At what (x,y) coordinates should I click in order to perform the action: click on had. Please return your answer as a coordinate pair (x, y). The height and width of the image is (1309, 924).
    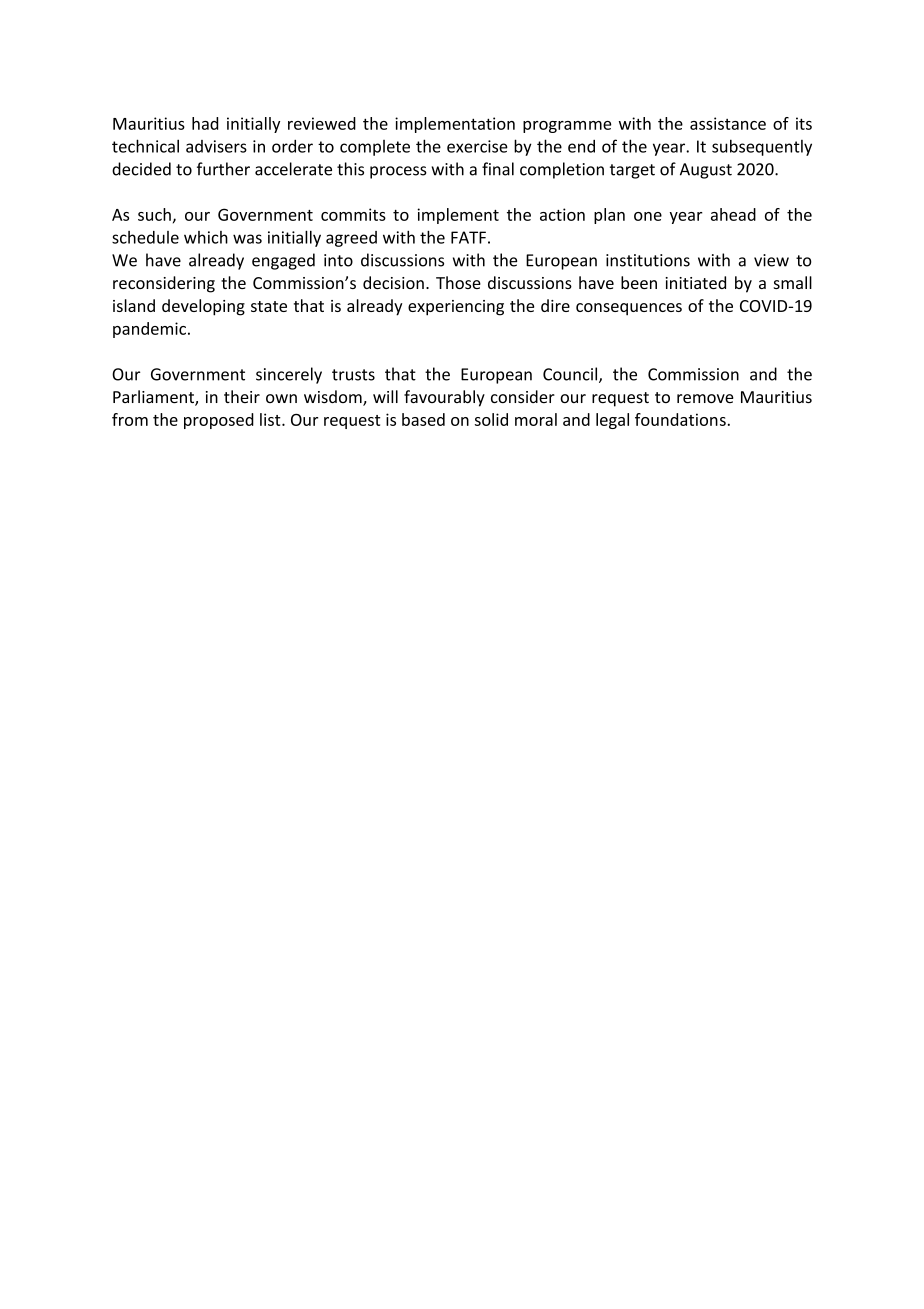
    Looking at the image, I should click on (205, 123).
